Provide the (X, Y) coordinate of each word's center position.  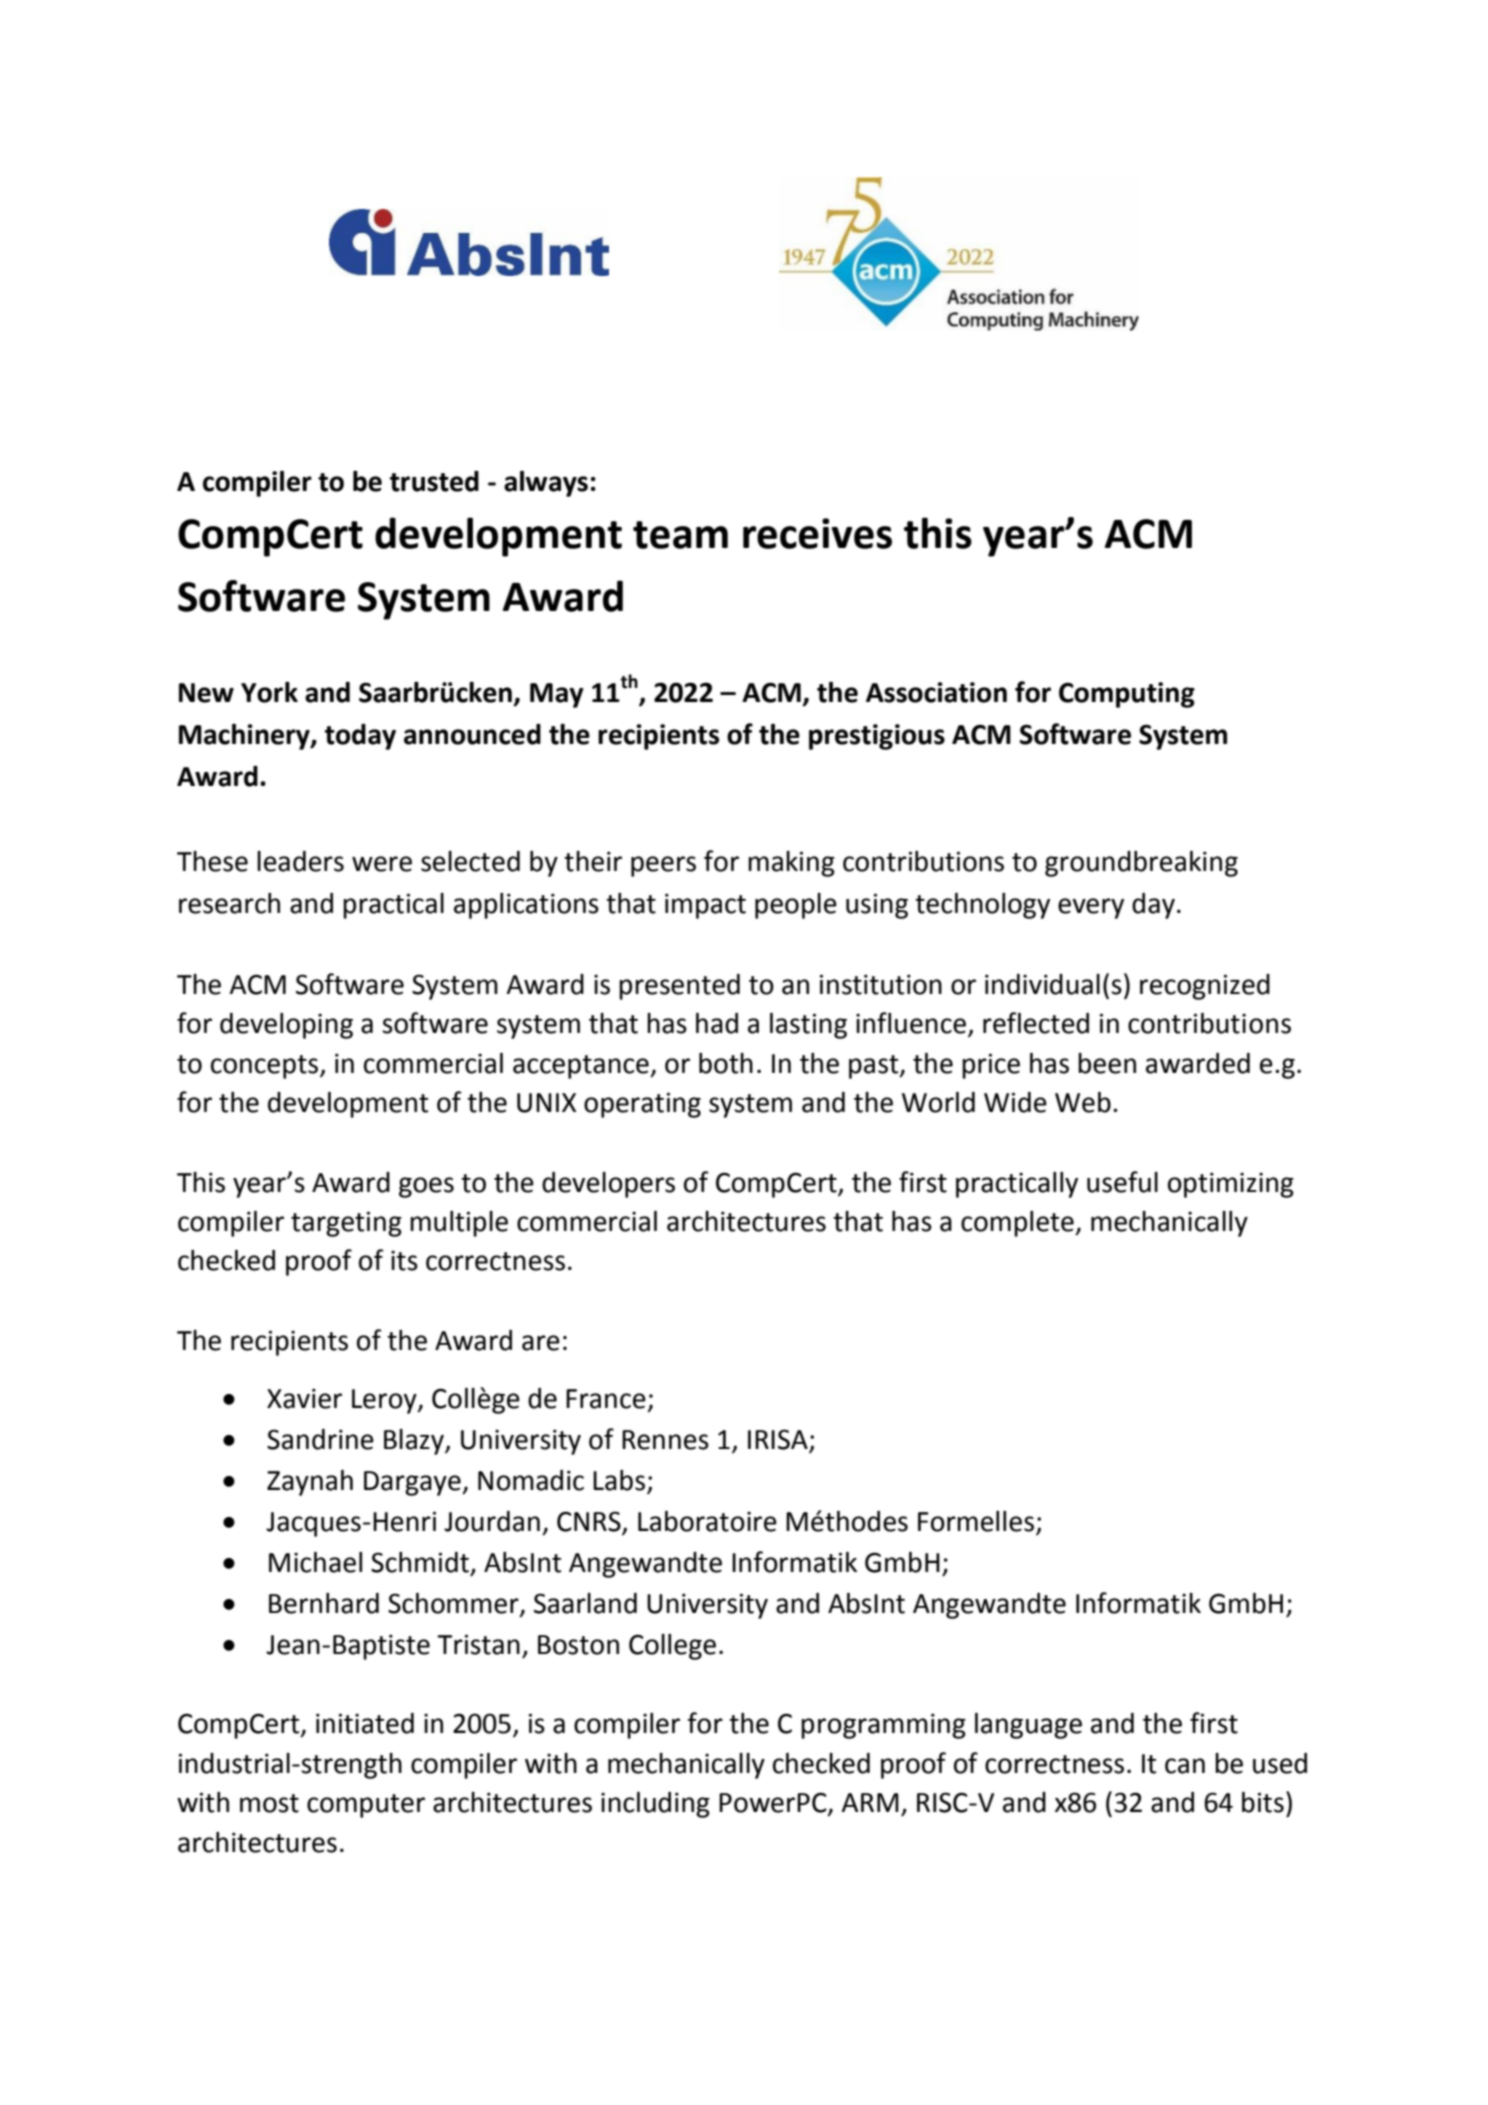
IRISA (778, 1439)
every (1091, 908)
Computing (1127, 695)
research (229, 903)
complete (1018, 1224)
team (680, 535)
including (655, 1805)
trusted (434, 481)
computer (366, 1806)
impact (705, 906)
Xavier (304, 1398)
